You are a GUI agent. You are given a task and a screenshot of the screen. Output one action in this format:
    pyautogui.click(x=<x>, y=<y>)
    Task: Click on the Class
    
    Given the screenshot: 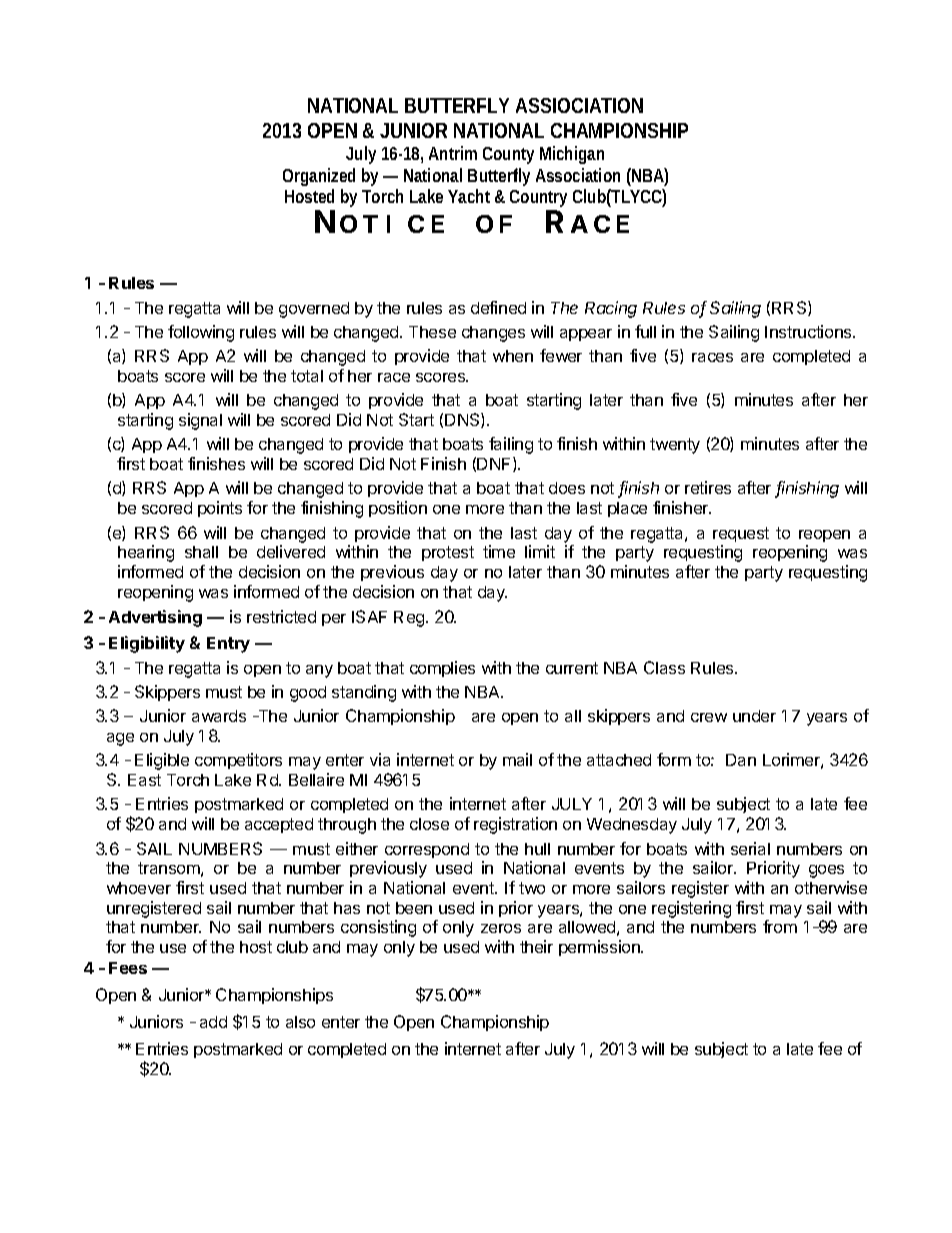 What is the action you would take?
    pyautogui.click(x=664, y=667)
